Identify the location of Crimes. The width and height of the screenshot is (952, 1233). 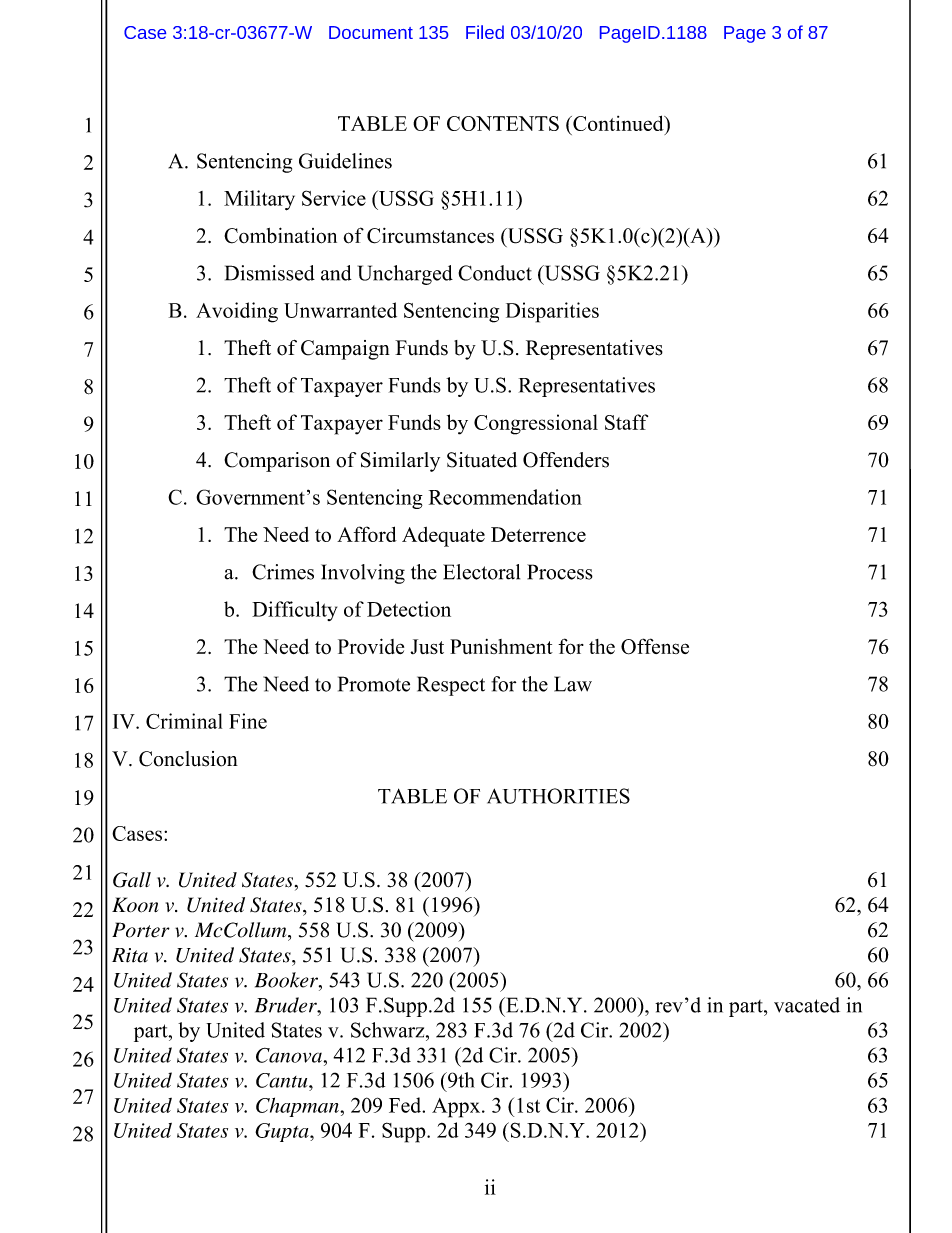
(283, 572).
